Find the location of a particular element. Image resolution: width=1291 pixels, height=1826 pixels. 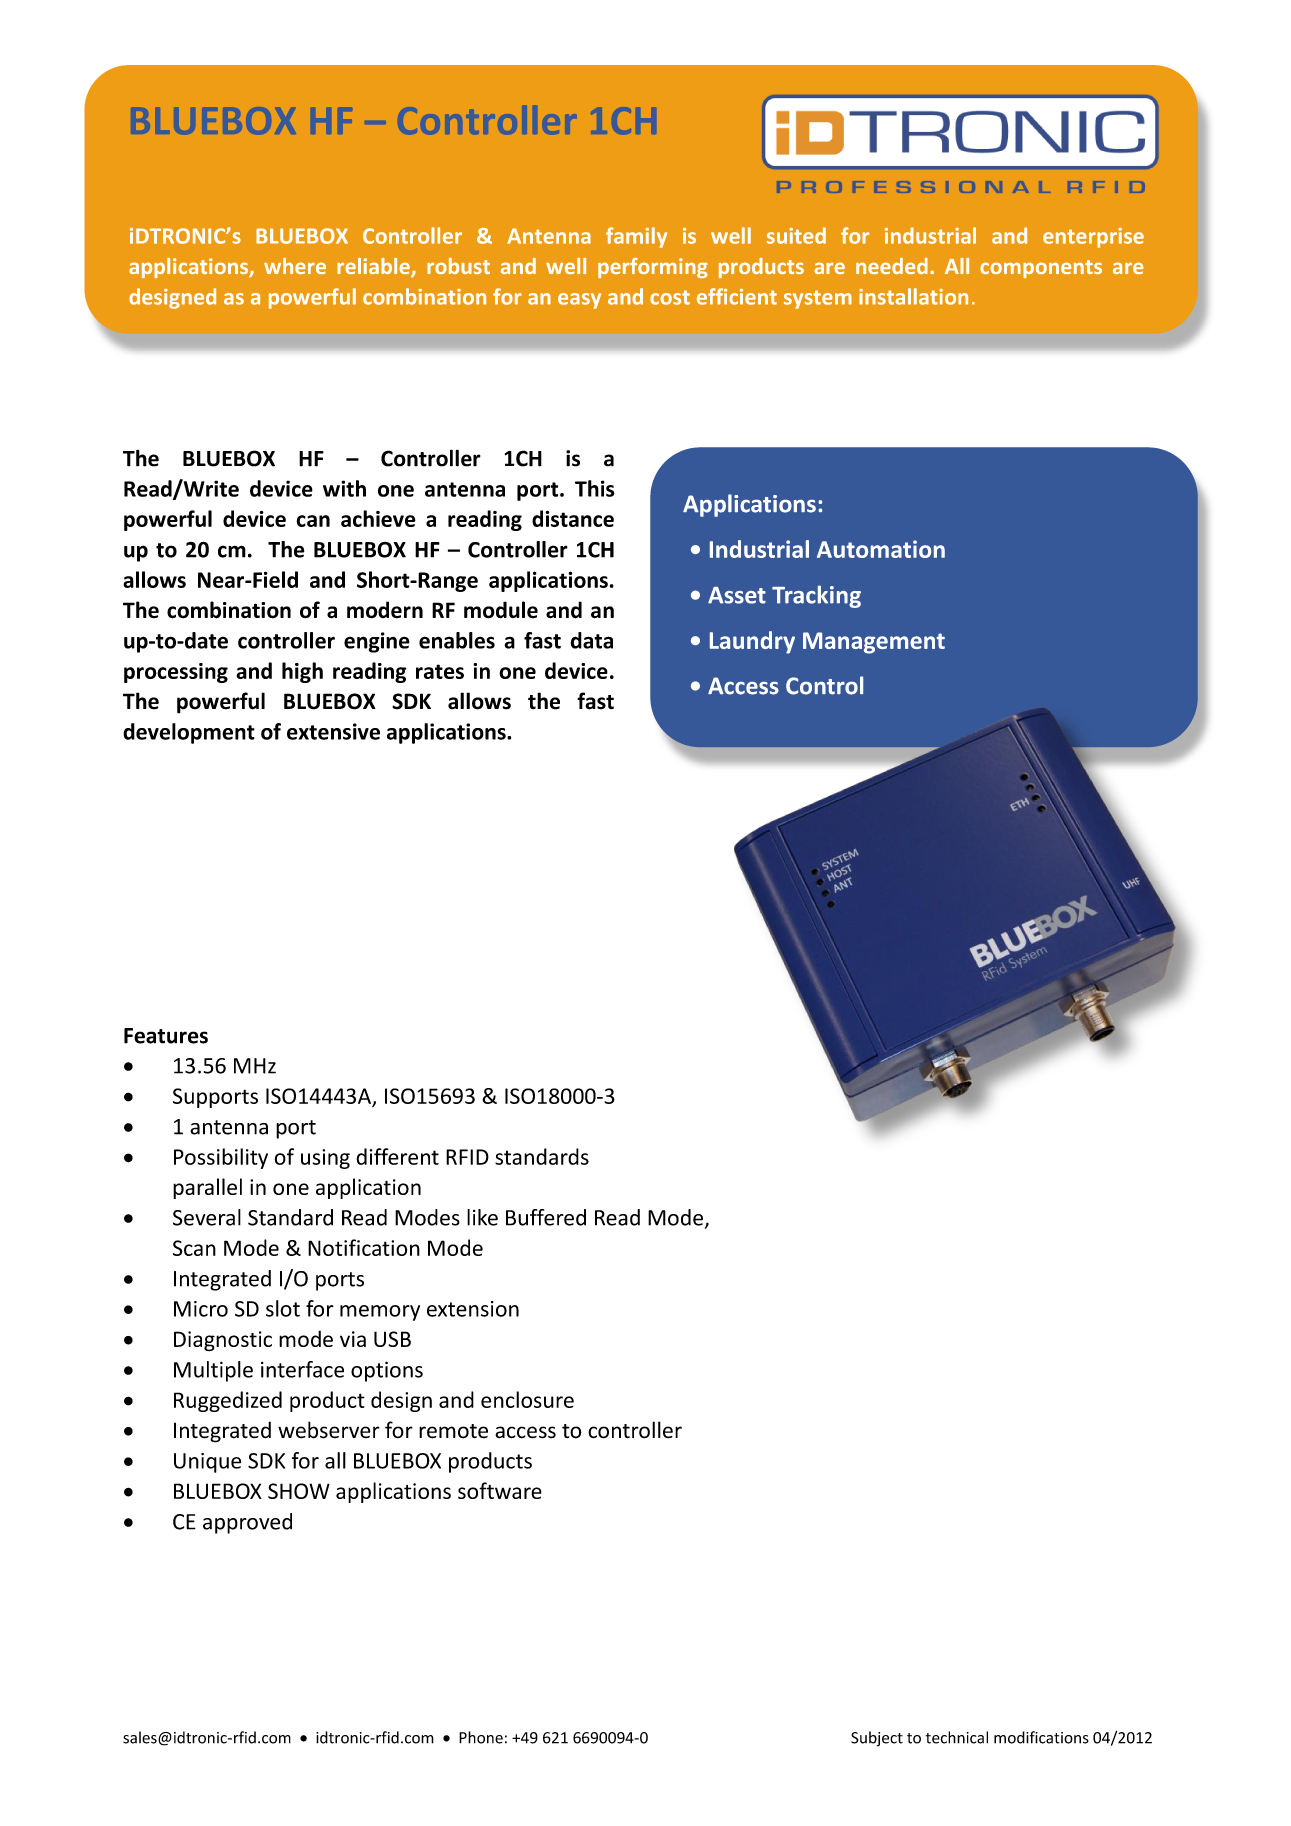

where is located at coordinates (295, 266).
